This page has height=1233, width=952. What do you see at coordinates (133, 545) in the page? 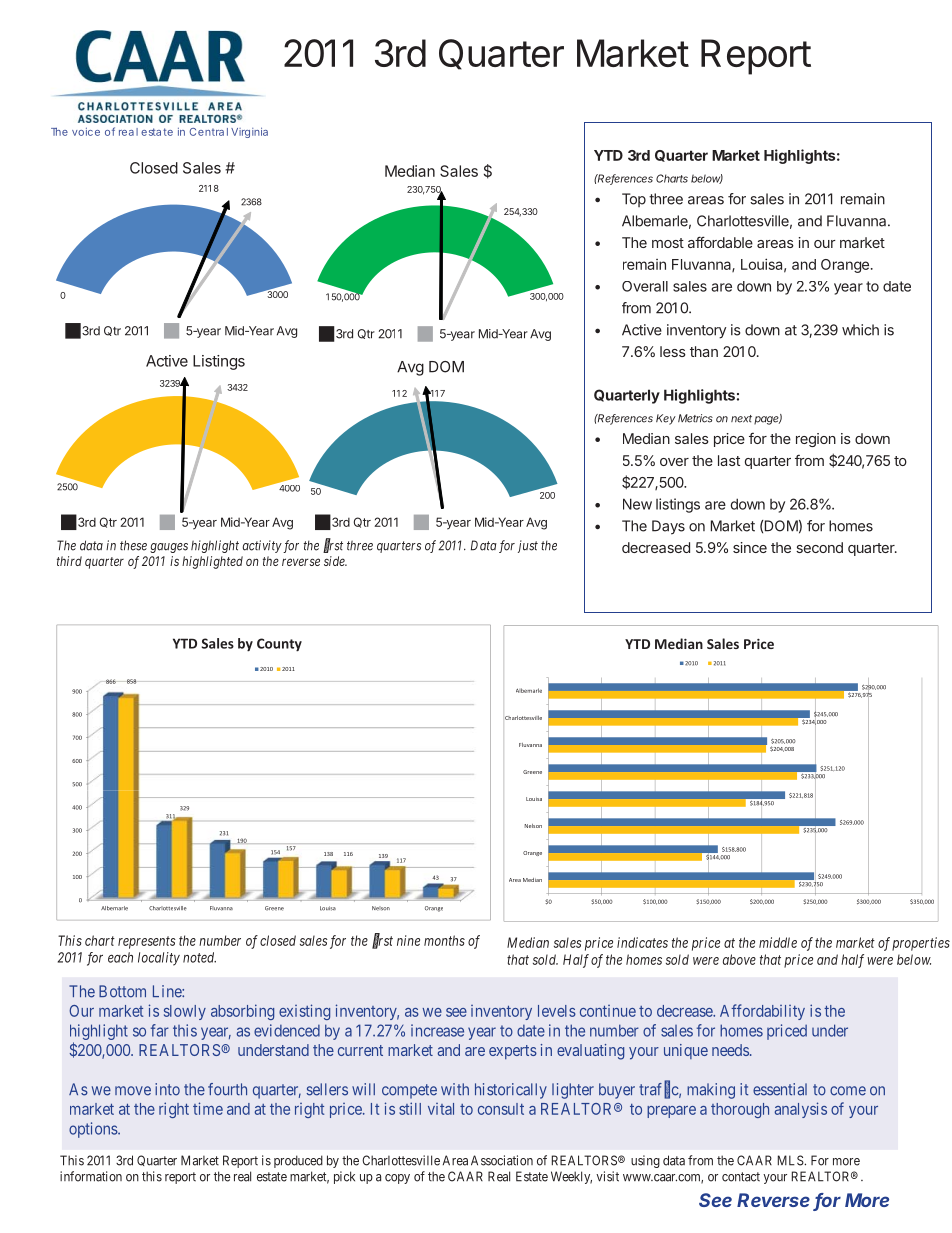
I see `these` at bounding box center [133, 545].
